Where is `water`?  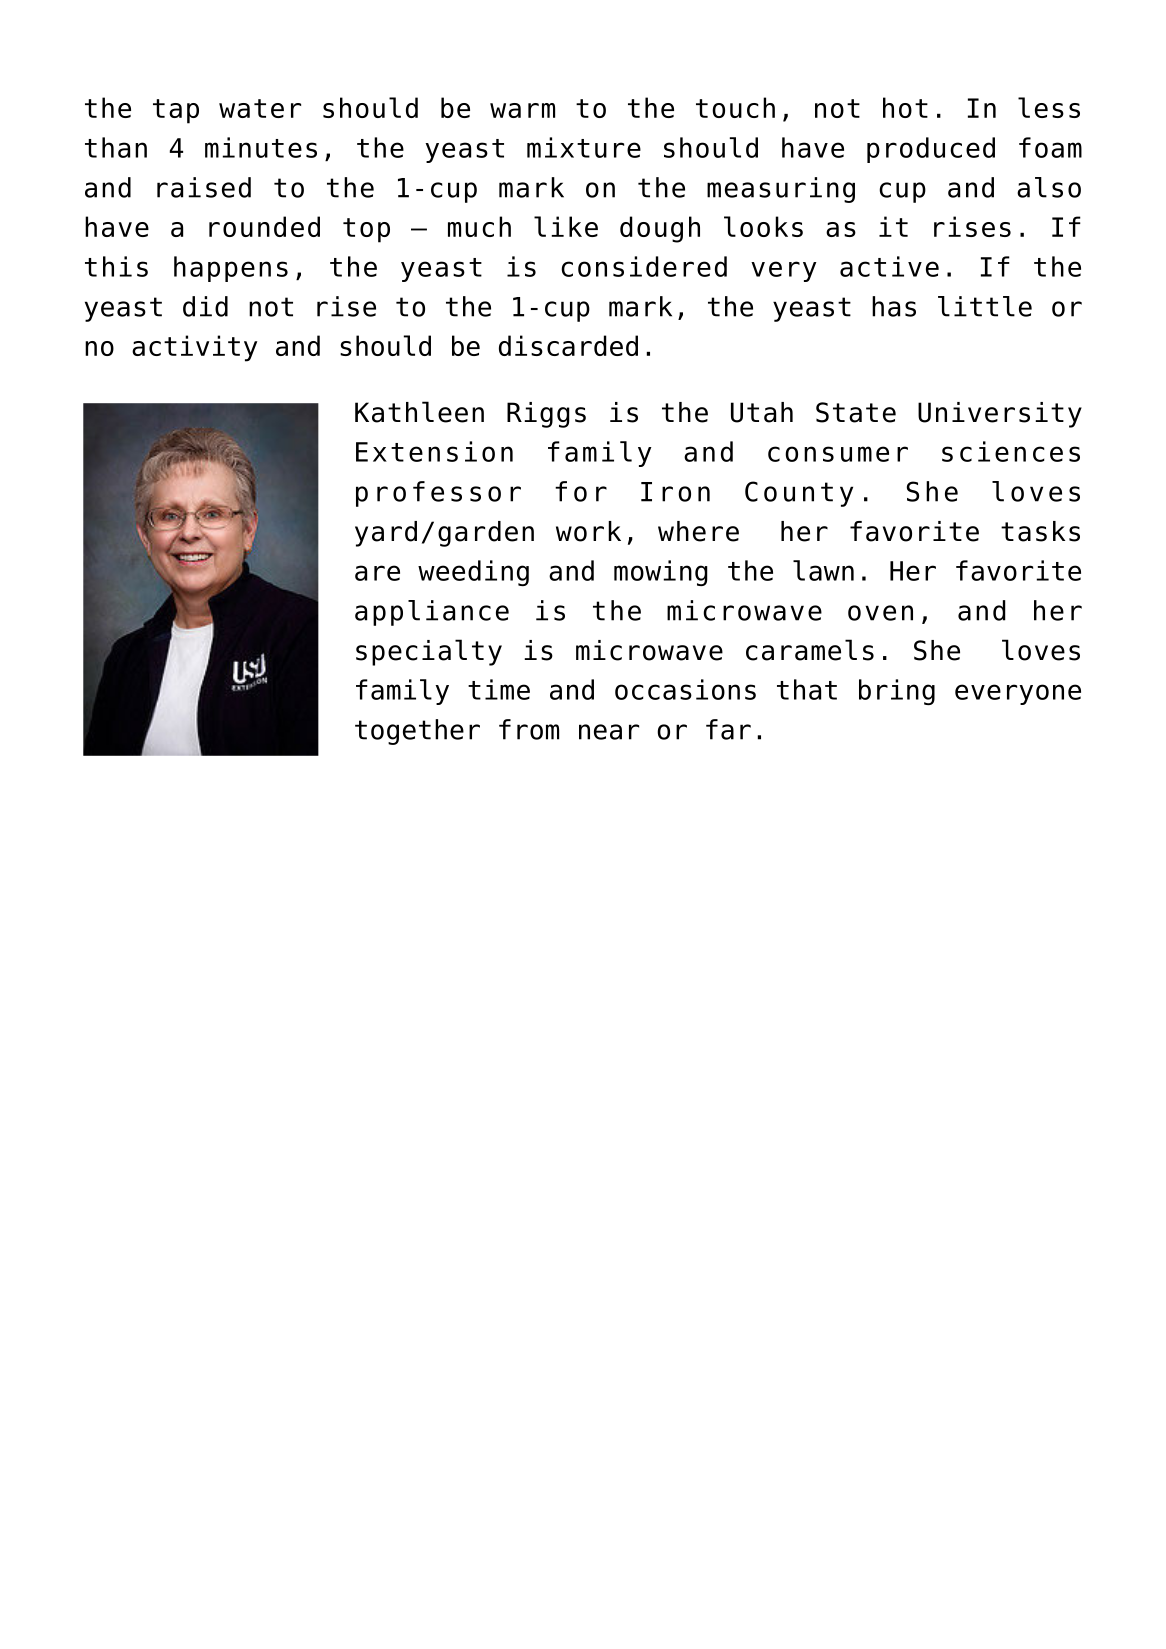
water is located at coordinates (260, 108).
